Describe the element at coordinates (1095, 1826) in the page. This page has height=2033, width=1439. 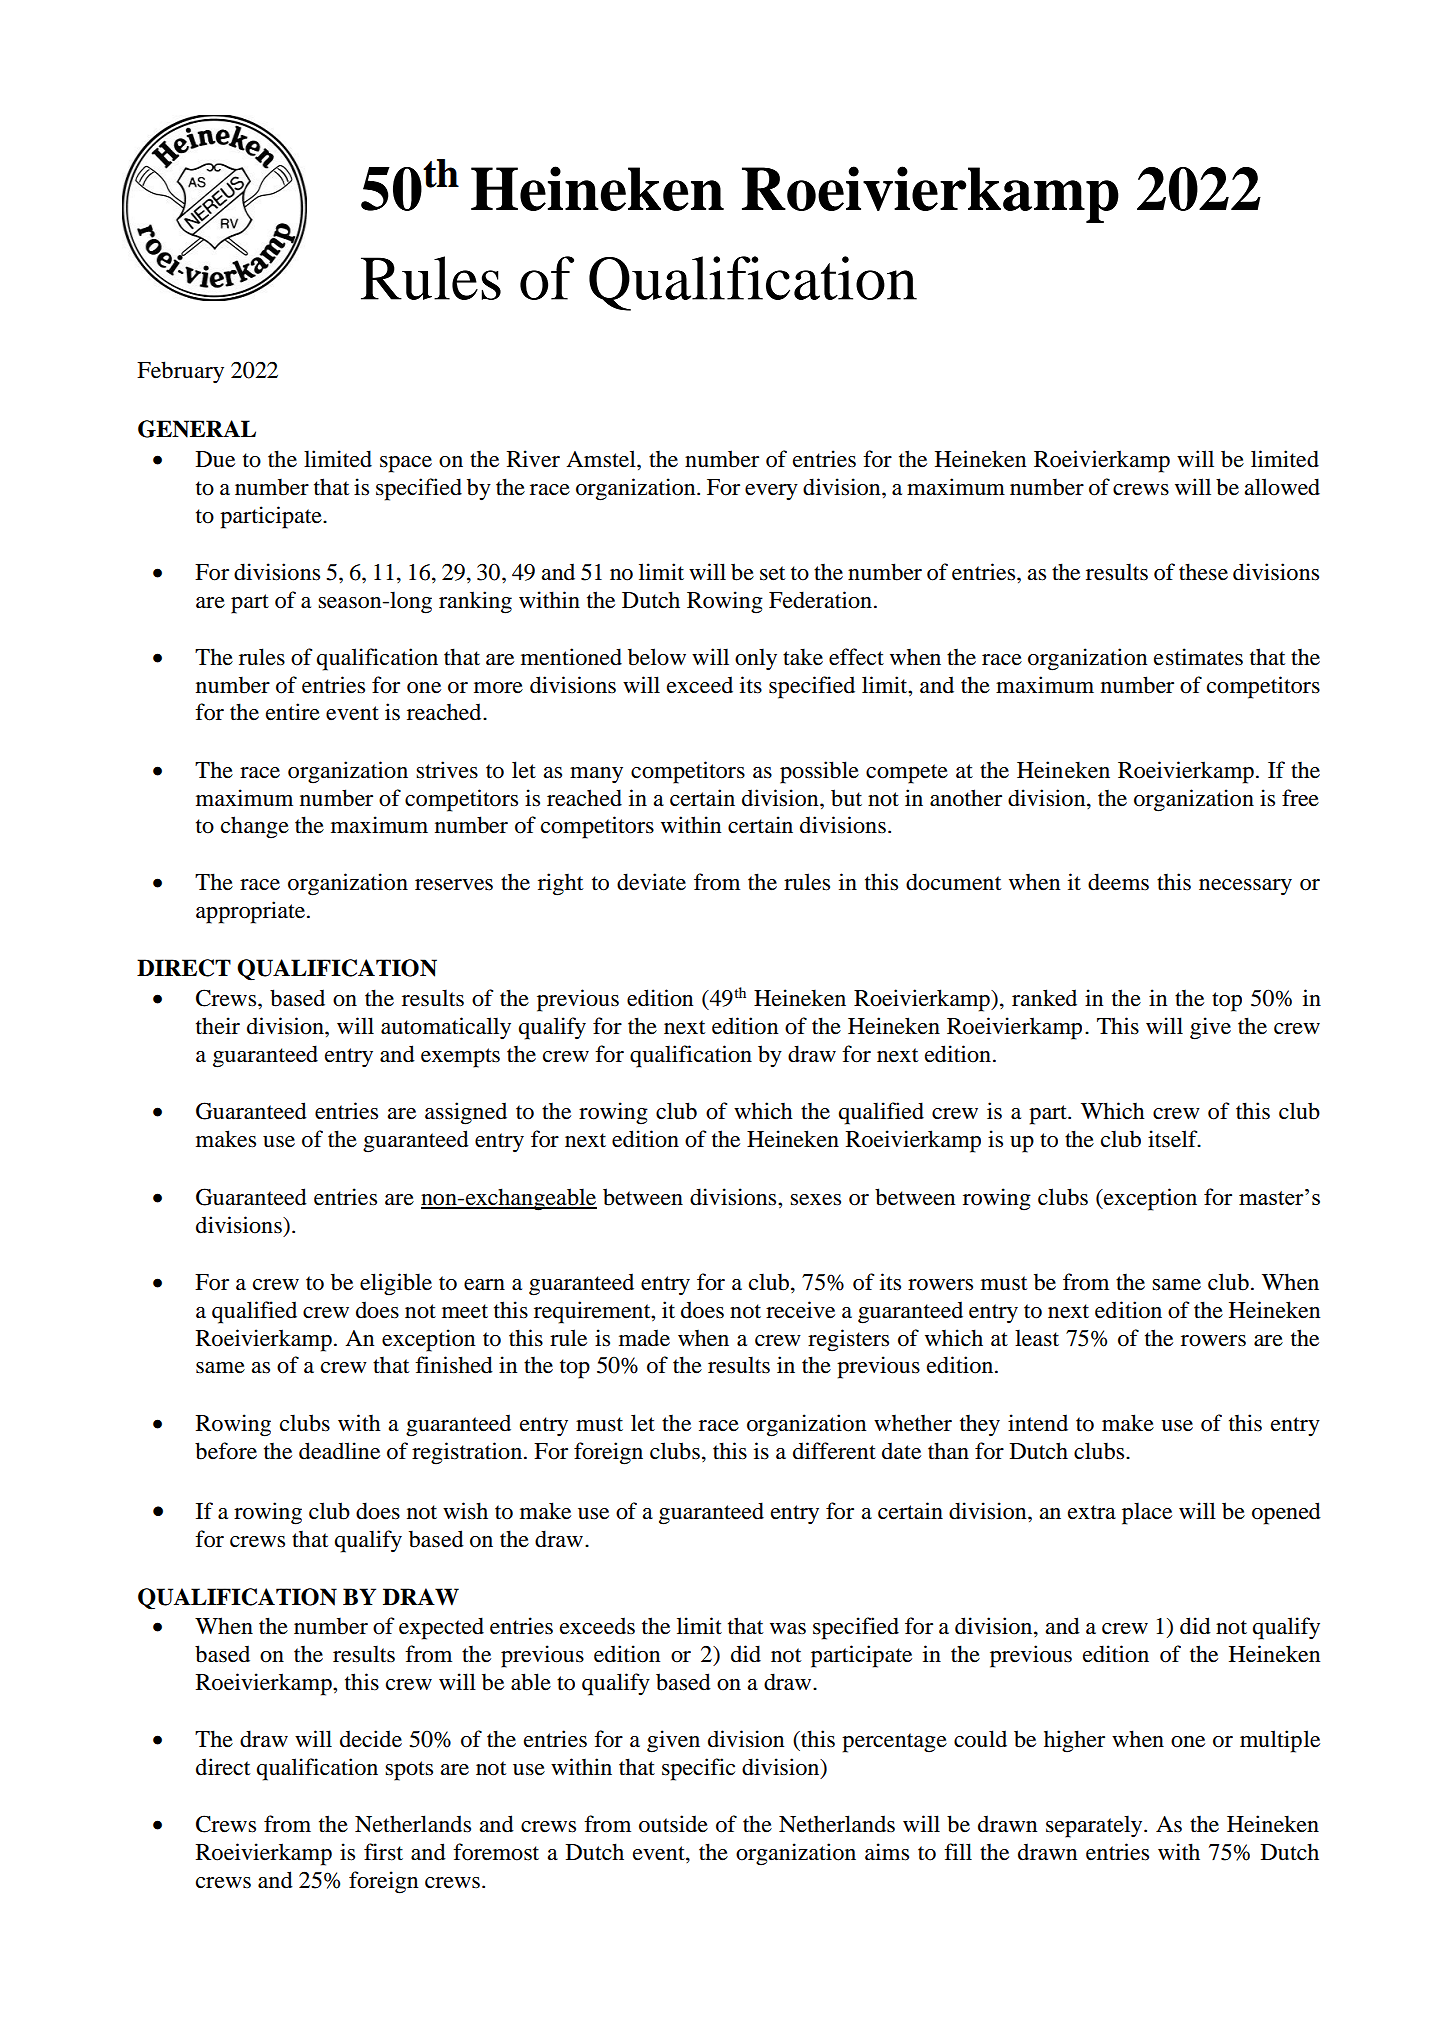
I see `separately` at that location.
